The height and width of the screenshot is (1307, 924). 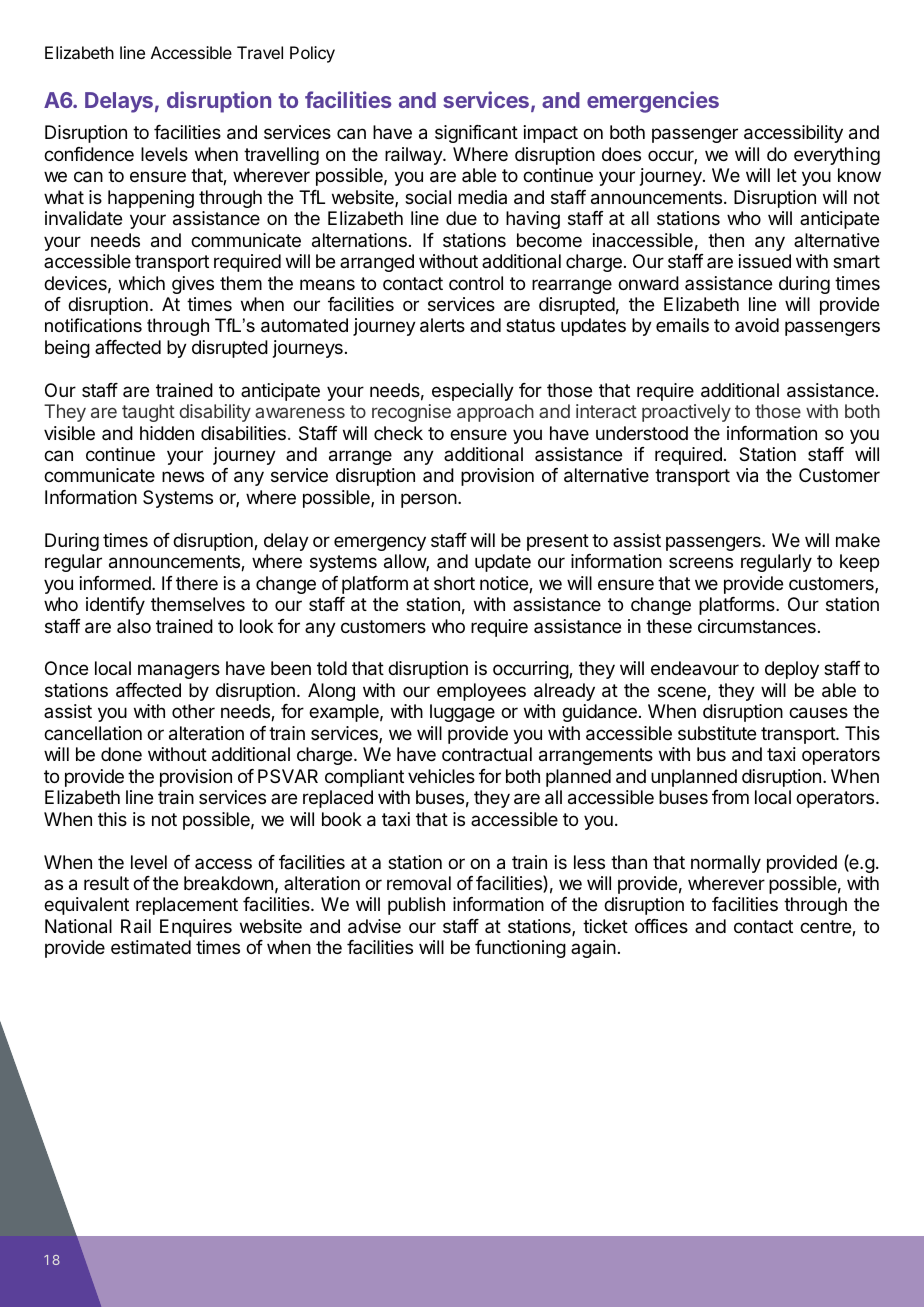 I want to click on publish, so click(x=416, y=906).
